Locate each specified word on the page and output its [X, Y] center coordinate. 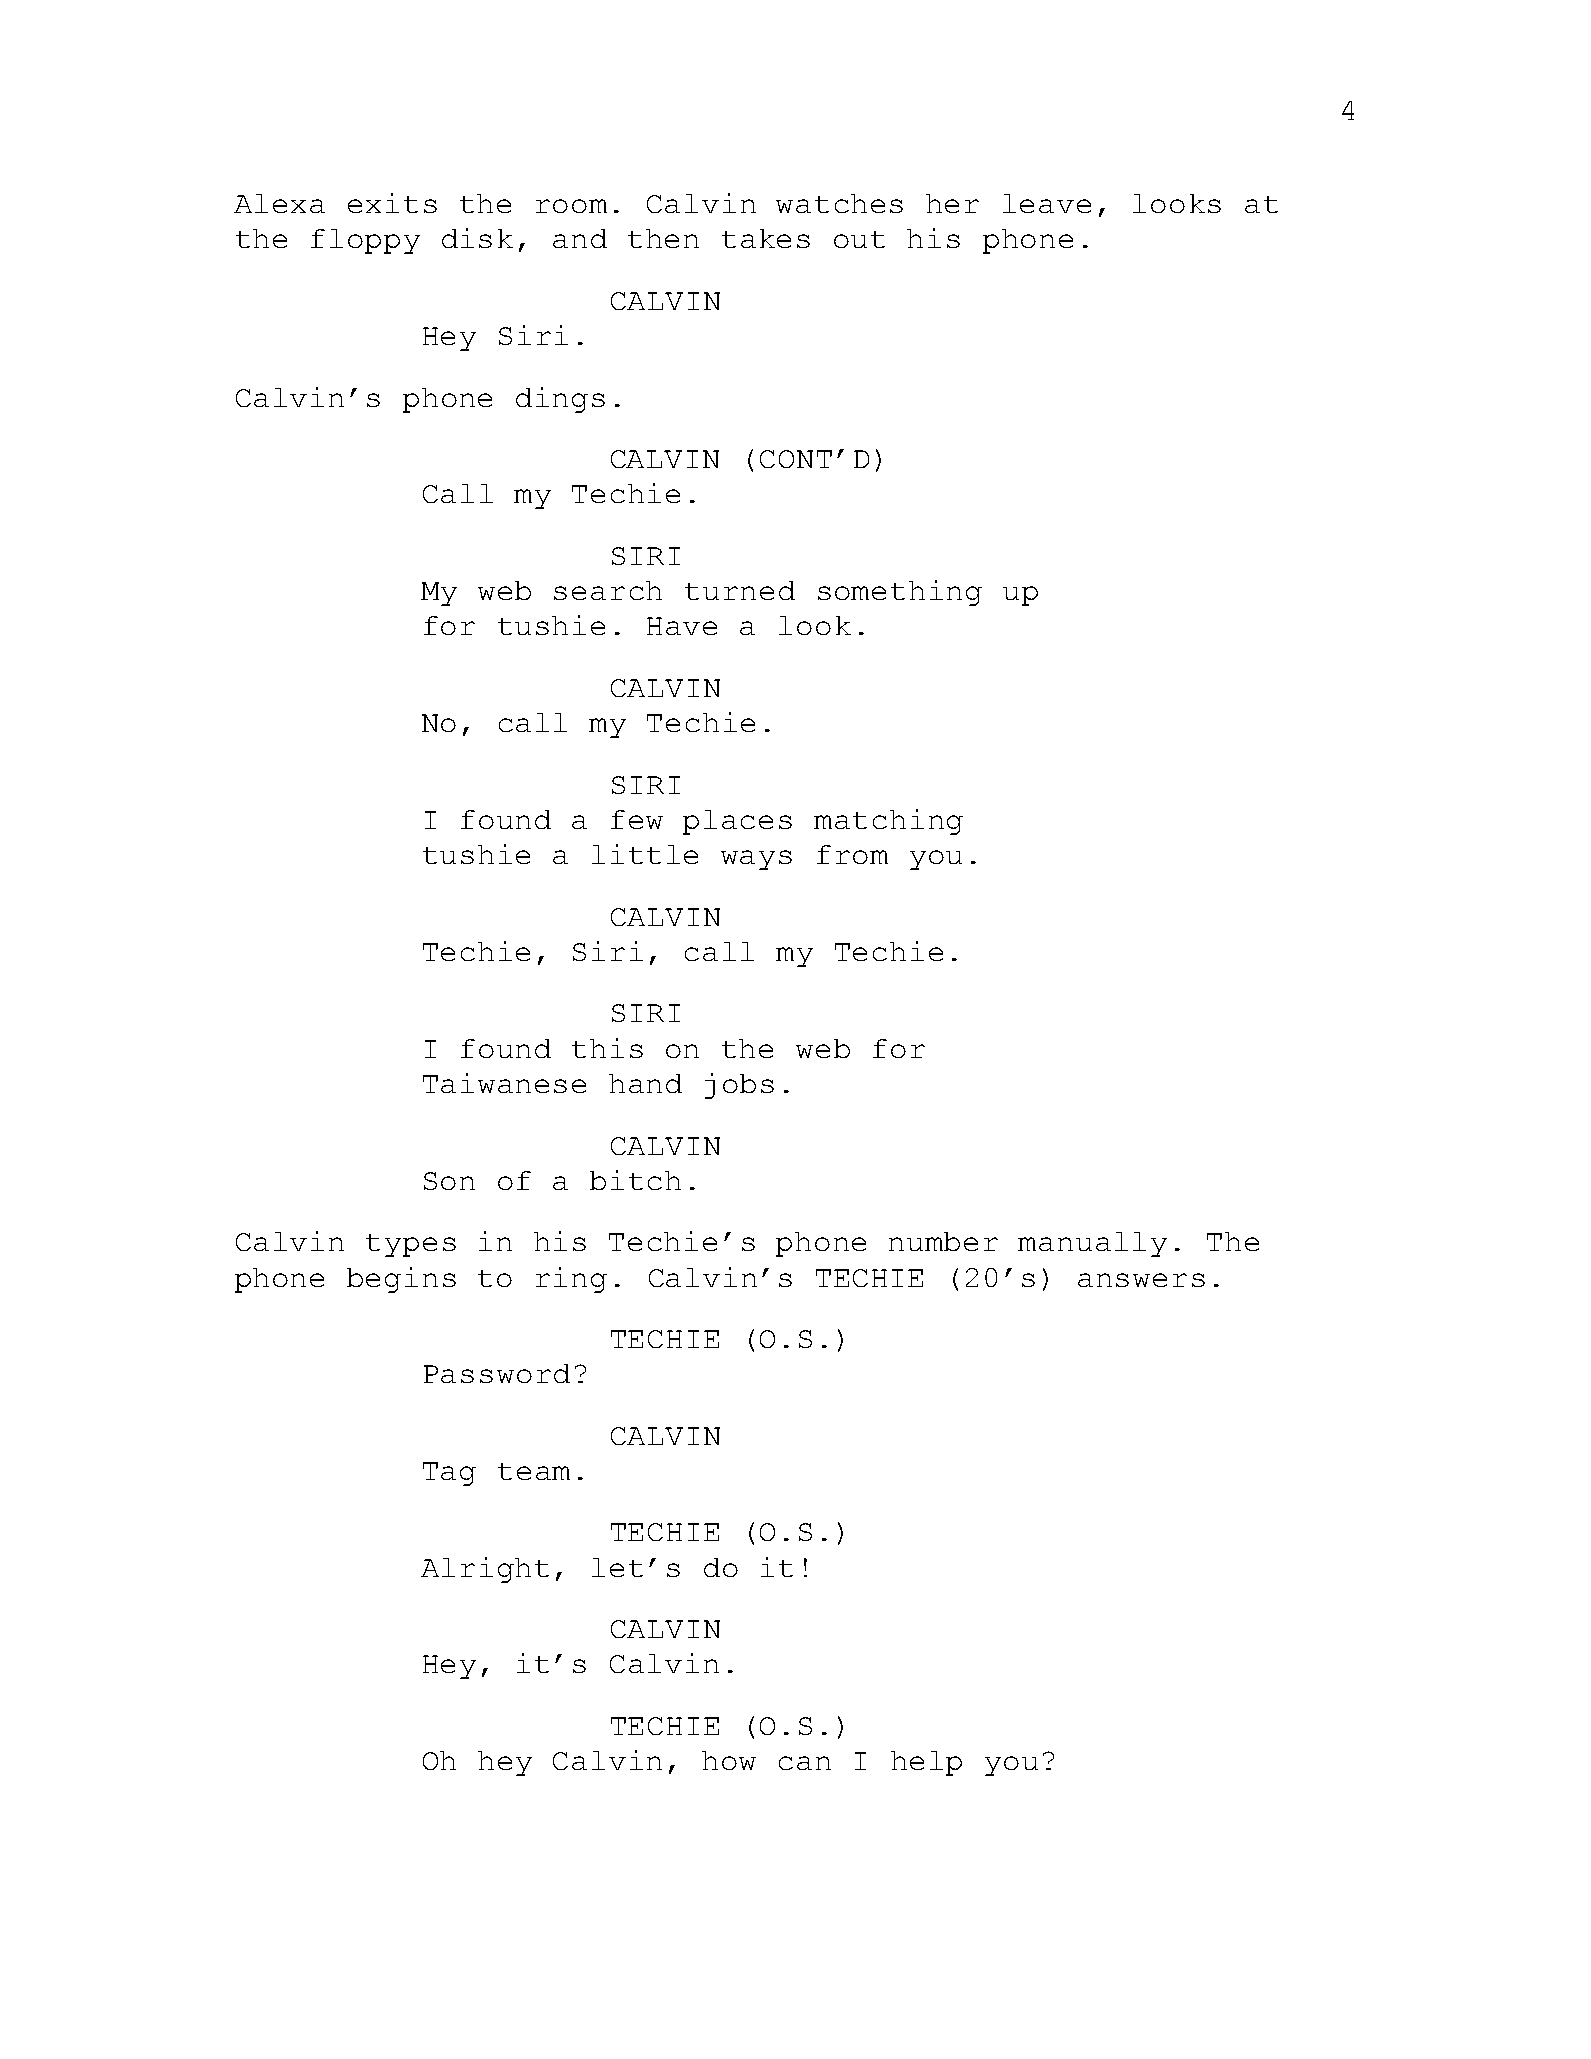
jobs [739, 1086]
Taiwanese [504, 1083]
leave [1047, 203]
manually [1092, 1244]
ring [571, 1280]
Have [682, 626]
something [900, 593]
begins [401, 1280]
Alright [485, 1570]
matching [888, 822]
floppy [365, 241]
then [663, 238]
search [608, 590]
